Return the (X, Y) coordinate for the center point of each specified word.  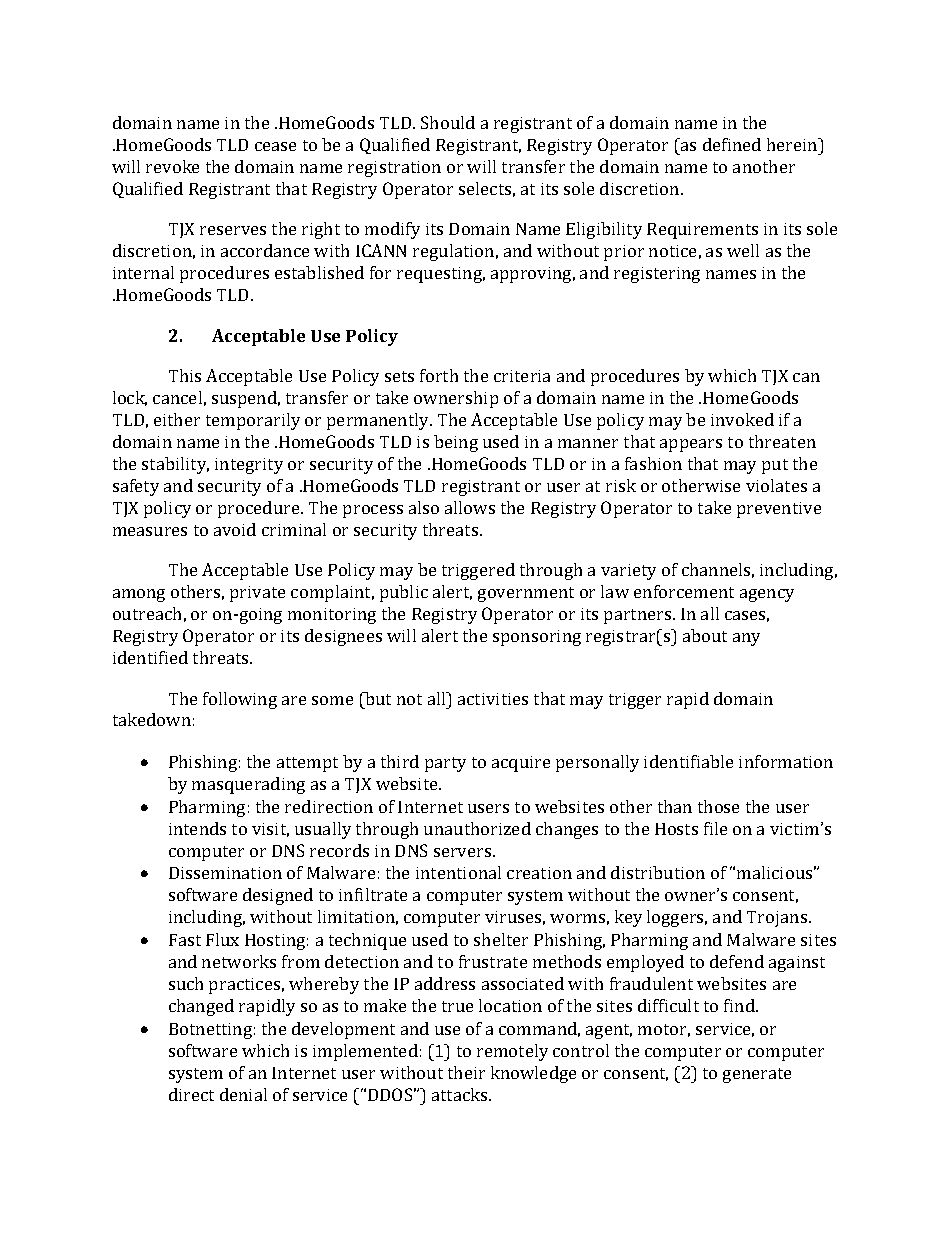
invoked (742, 419)
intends (197, 828)
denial (243, 1094)
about (705, 635)
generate (757, 1075)
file (715, 828)
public (404, 593)
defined (732, 144)
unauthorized (477, 828)
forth (439, 375)
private (257, 594)
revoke (172, 166)
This (185, 375)
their (466, 1072)
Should (448, 122)
